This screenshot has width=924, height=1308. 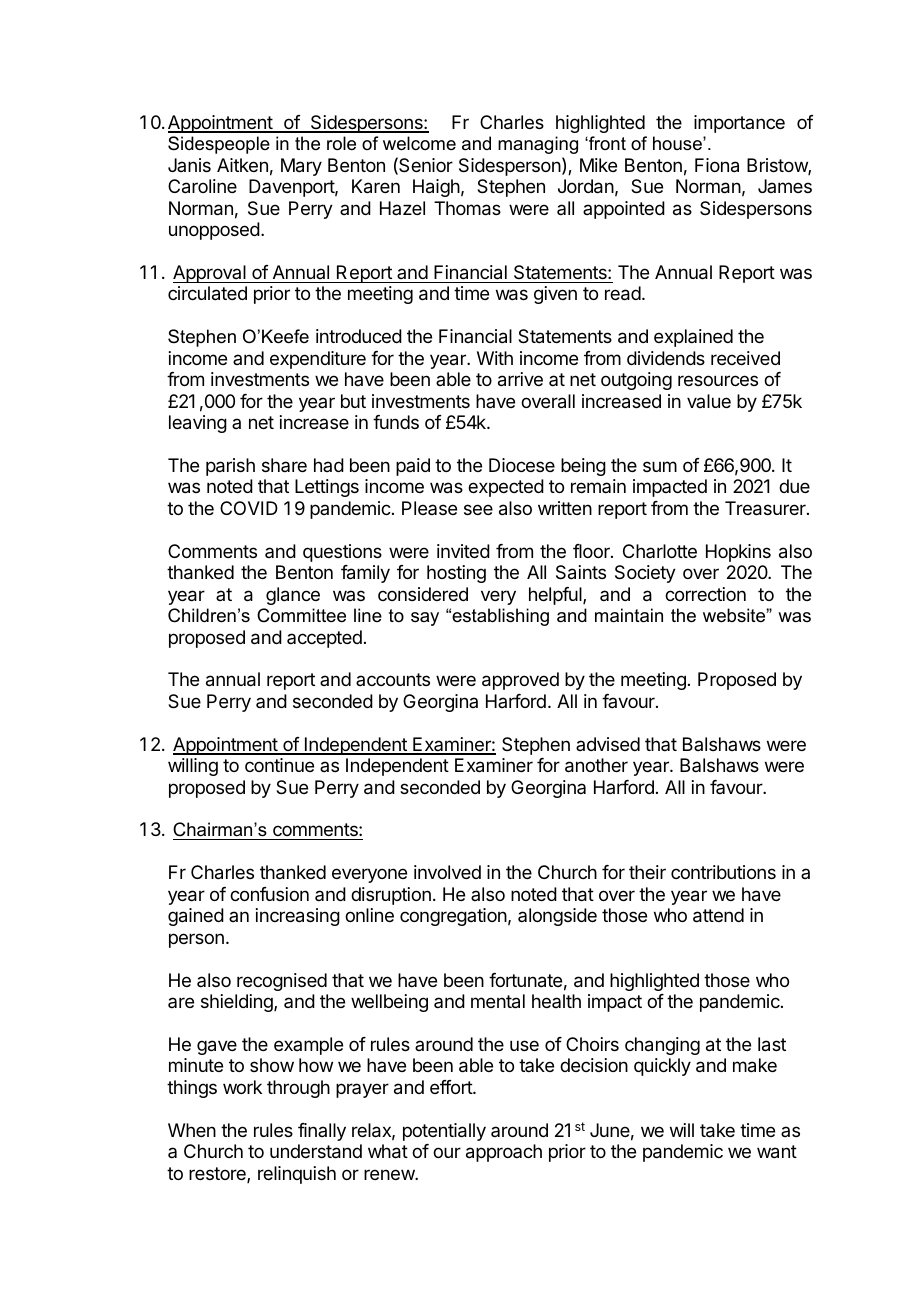 I want to click on COVID, so click(x=249, y=508).
